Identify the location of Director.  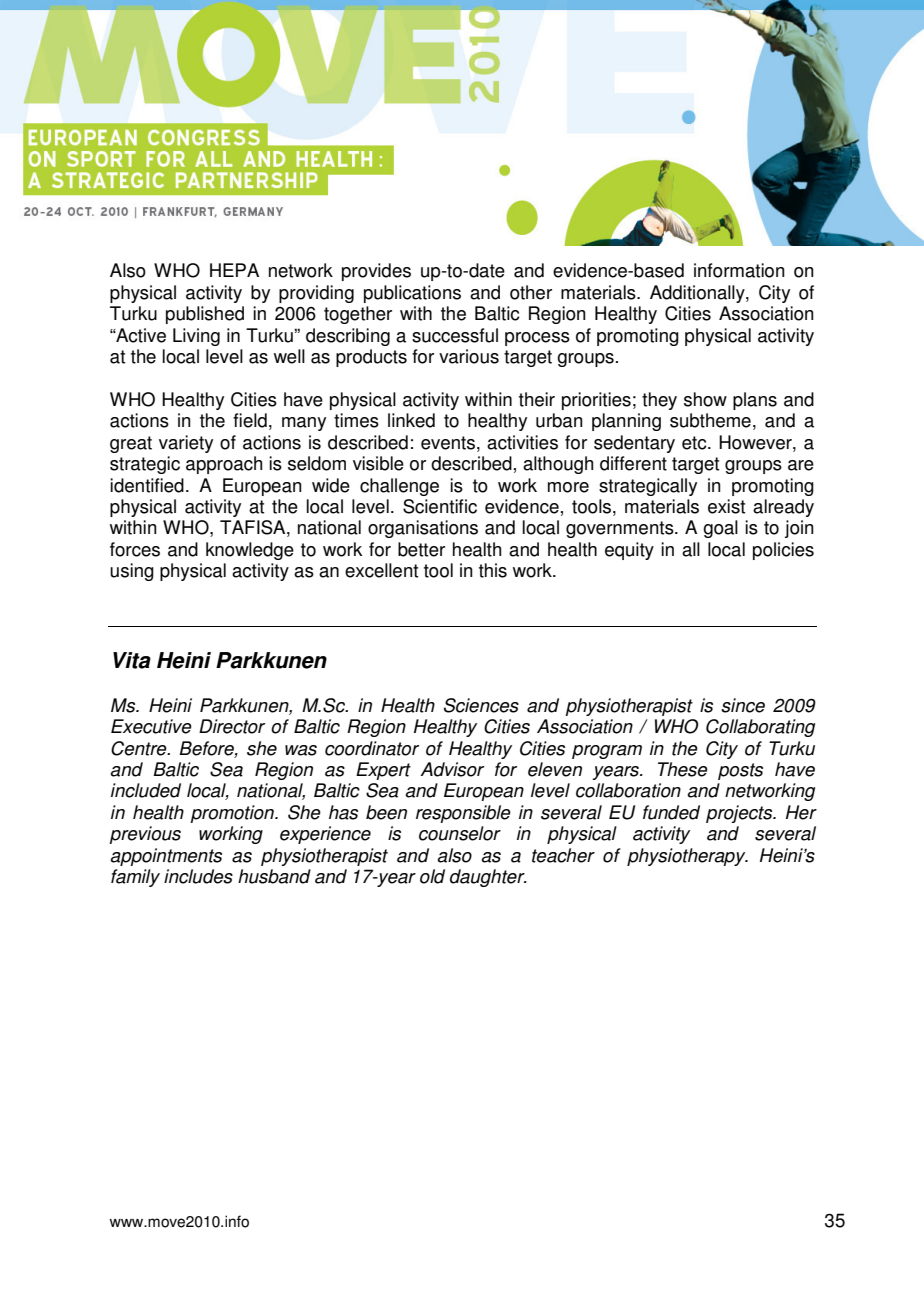
(232, 726).
